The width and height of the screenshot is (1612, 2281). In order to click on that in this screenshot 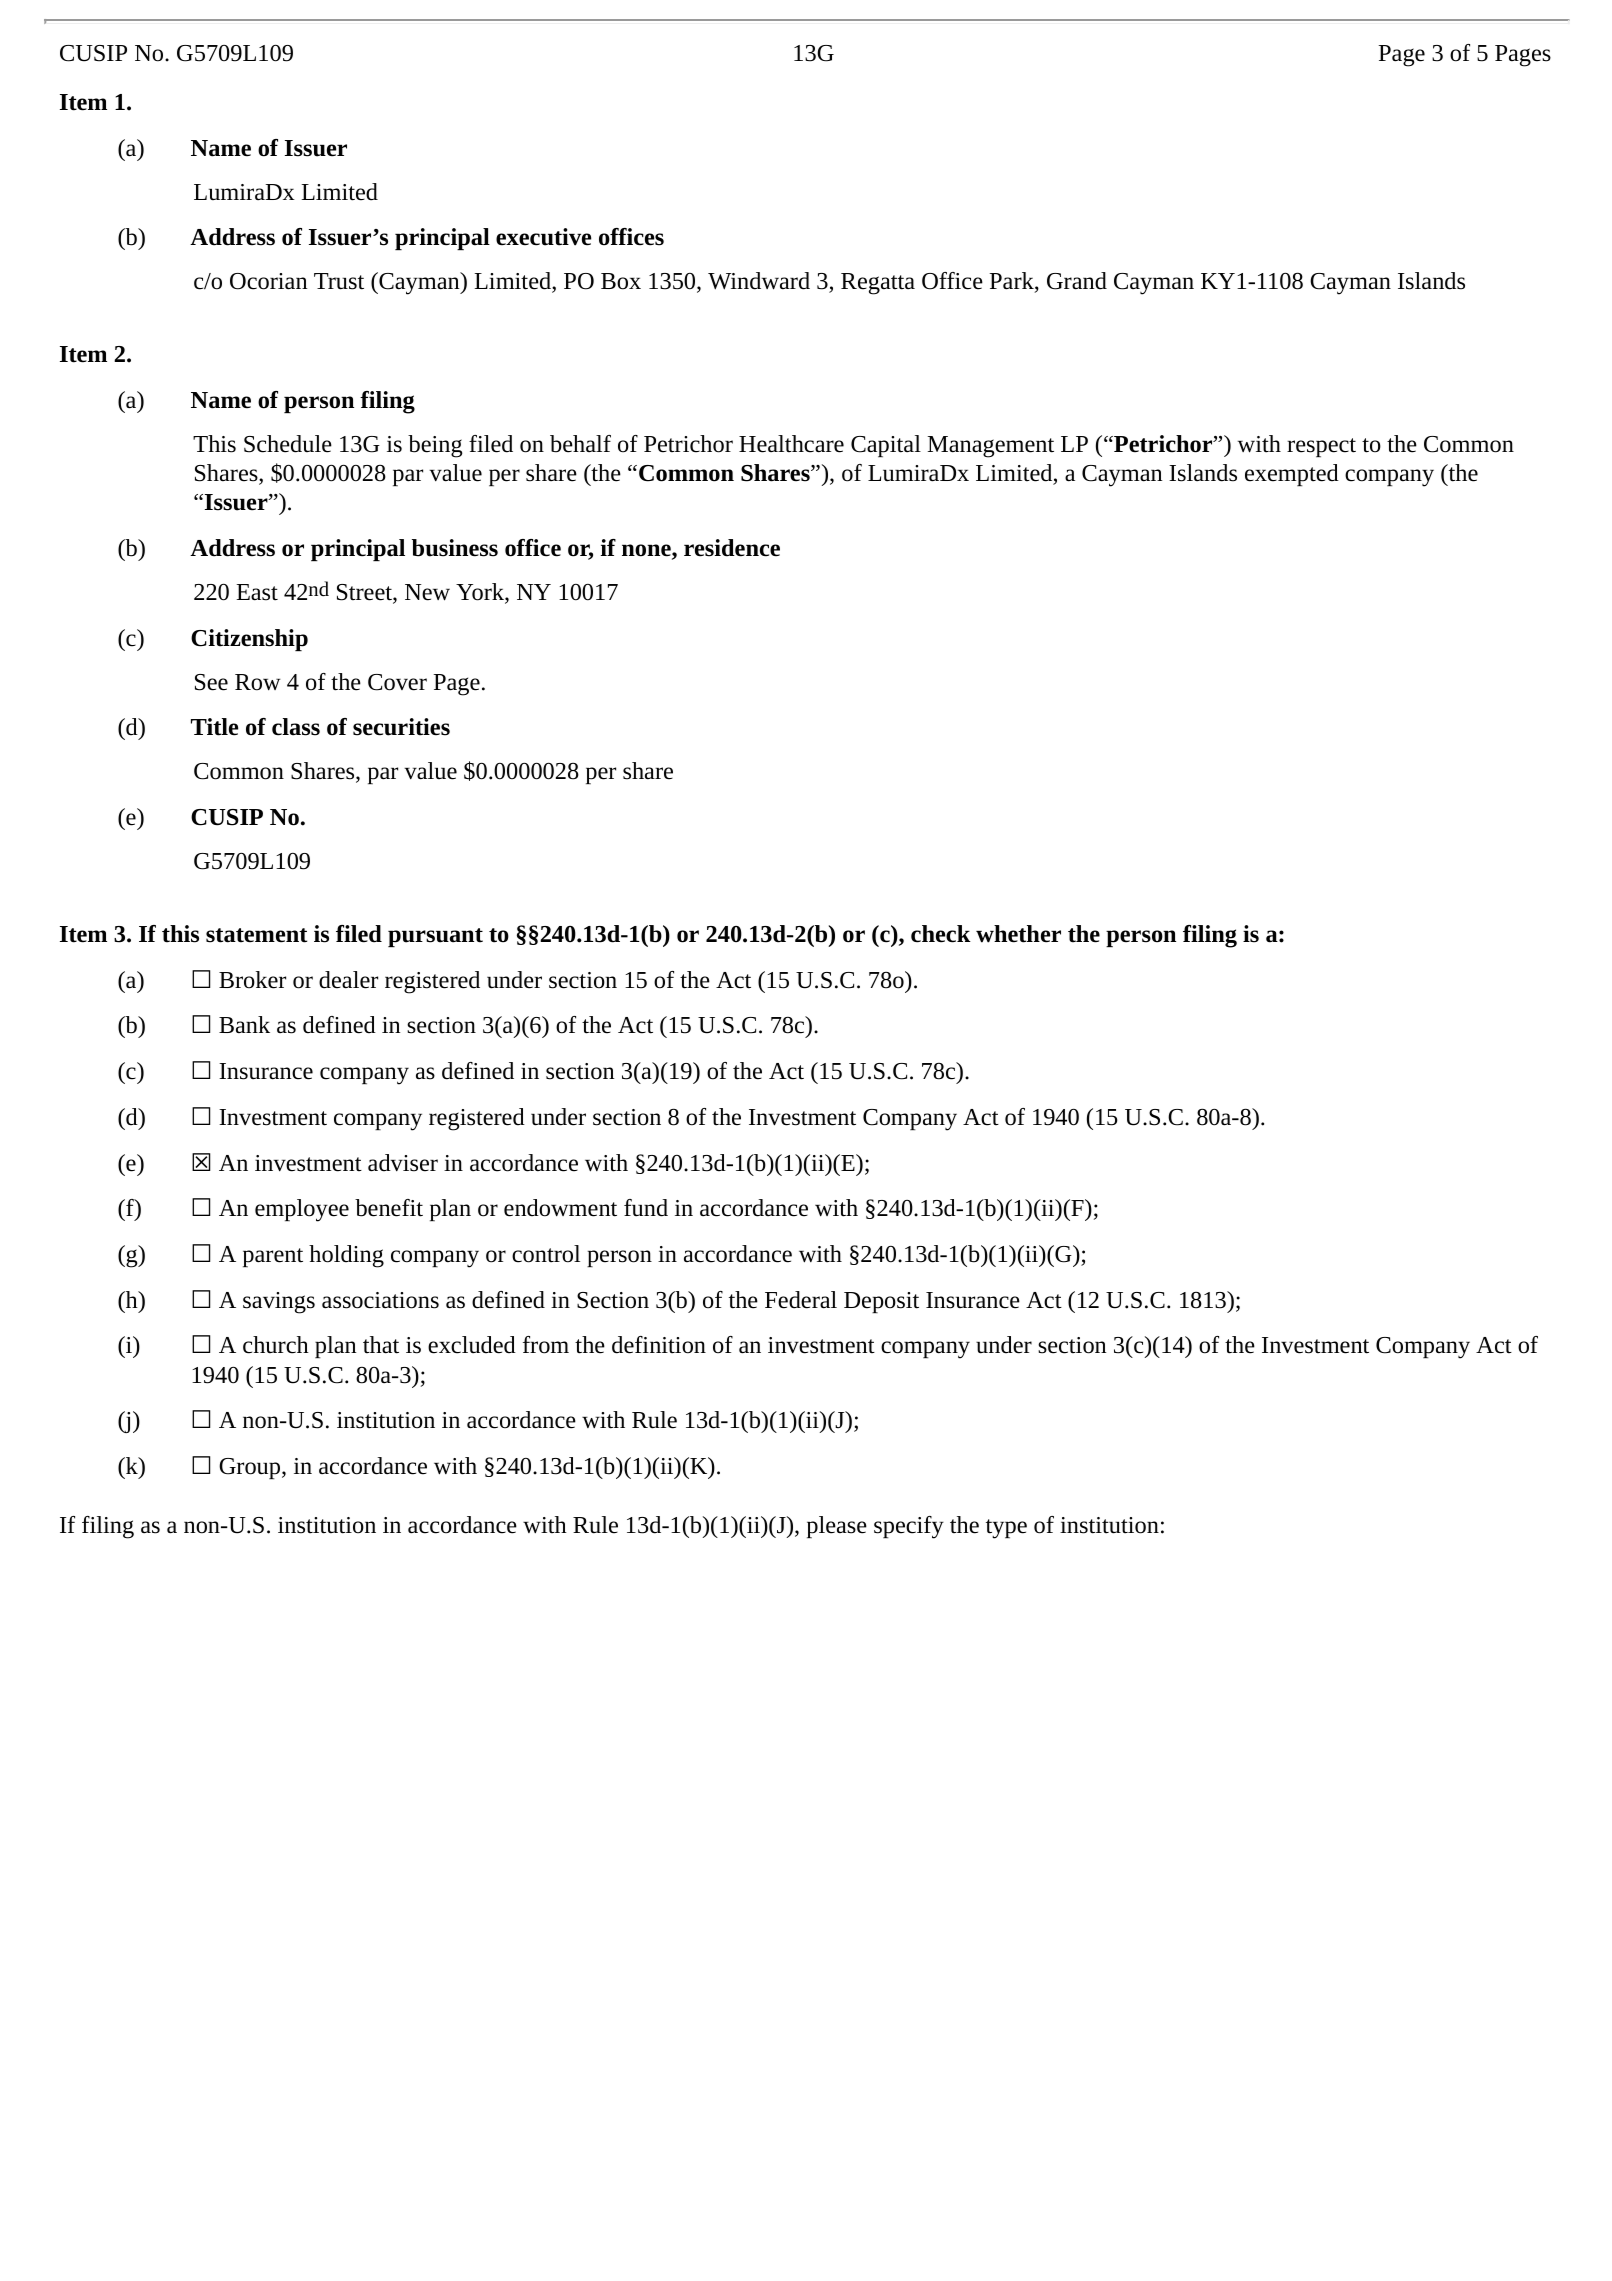, I will do `click(381, 1345)`.
